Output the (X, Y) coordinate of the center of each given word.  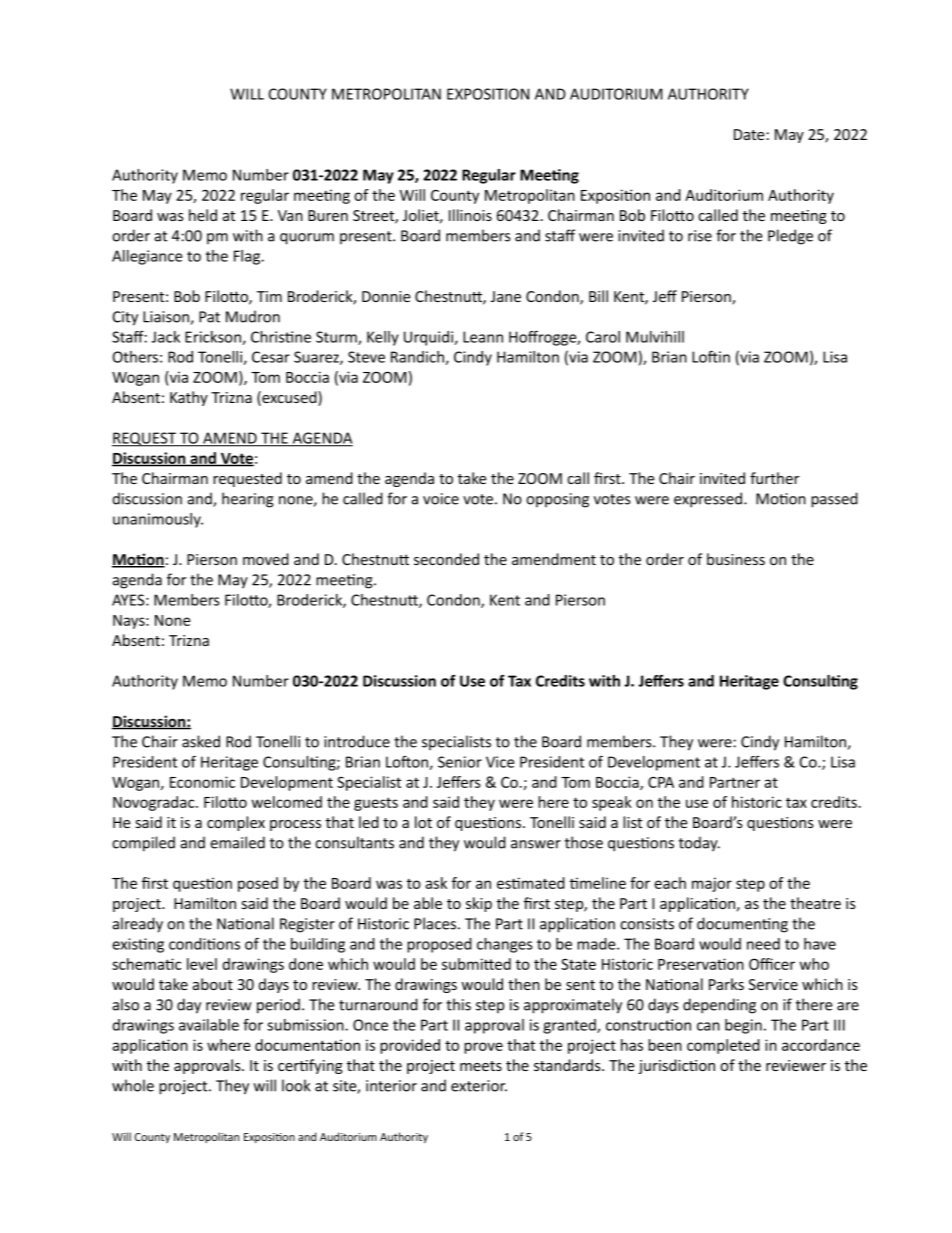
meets (481, 1066)
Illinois (470, 215)
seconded (446, 559)
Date (749, 134)
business (736, 559)
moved (266, 559)
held (203, 215)
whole (133, 1085)
